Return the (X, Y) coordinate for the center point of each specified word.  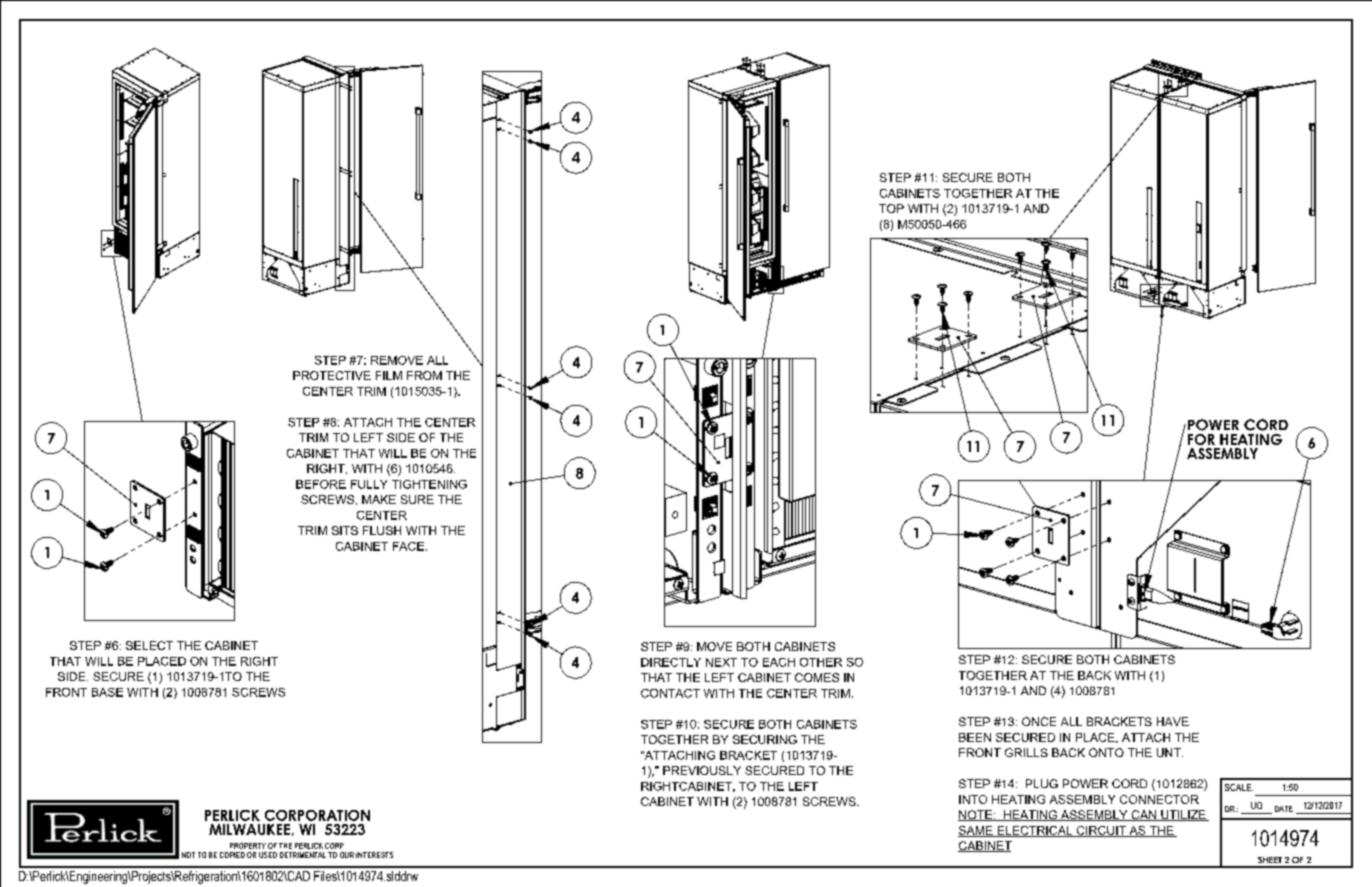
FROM (424, 375)
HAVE (1173, 721)
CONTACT (670, 693)
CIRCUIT (1101, 831)
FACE (408, 546)
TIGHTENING (429, 484)
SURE (417, 499)
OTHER (821, 662)
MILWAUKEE (249, 829)
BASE (107, 692)
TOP (891, 208)
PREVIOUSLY (702, 770)
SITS (345, 530)
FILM (389, 375)
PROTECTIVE (332, 375)
